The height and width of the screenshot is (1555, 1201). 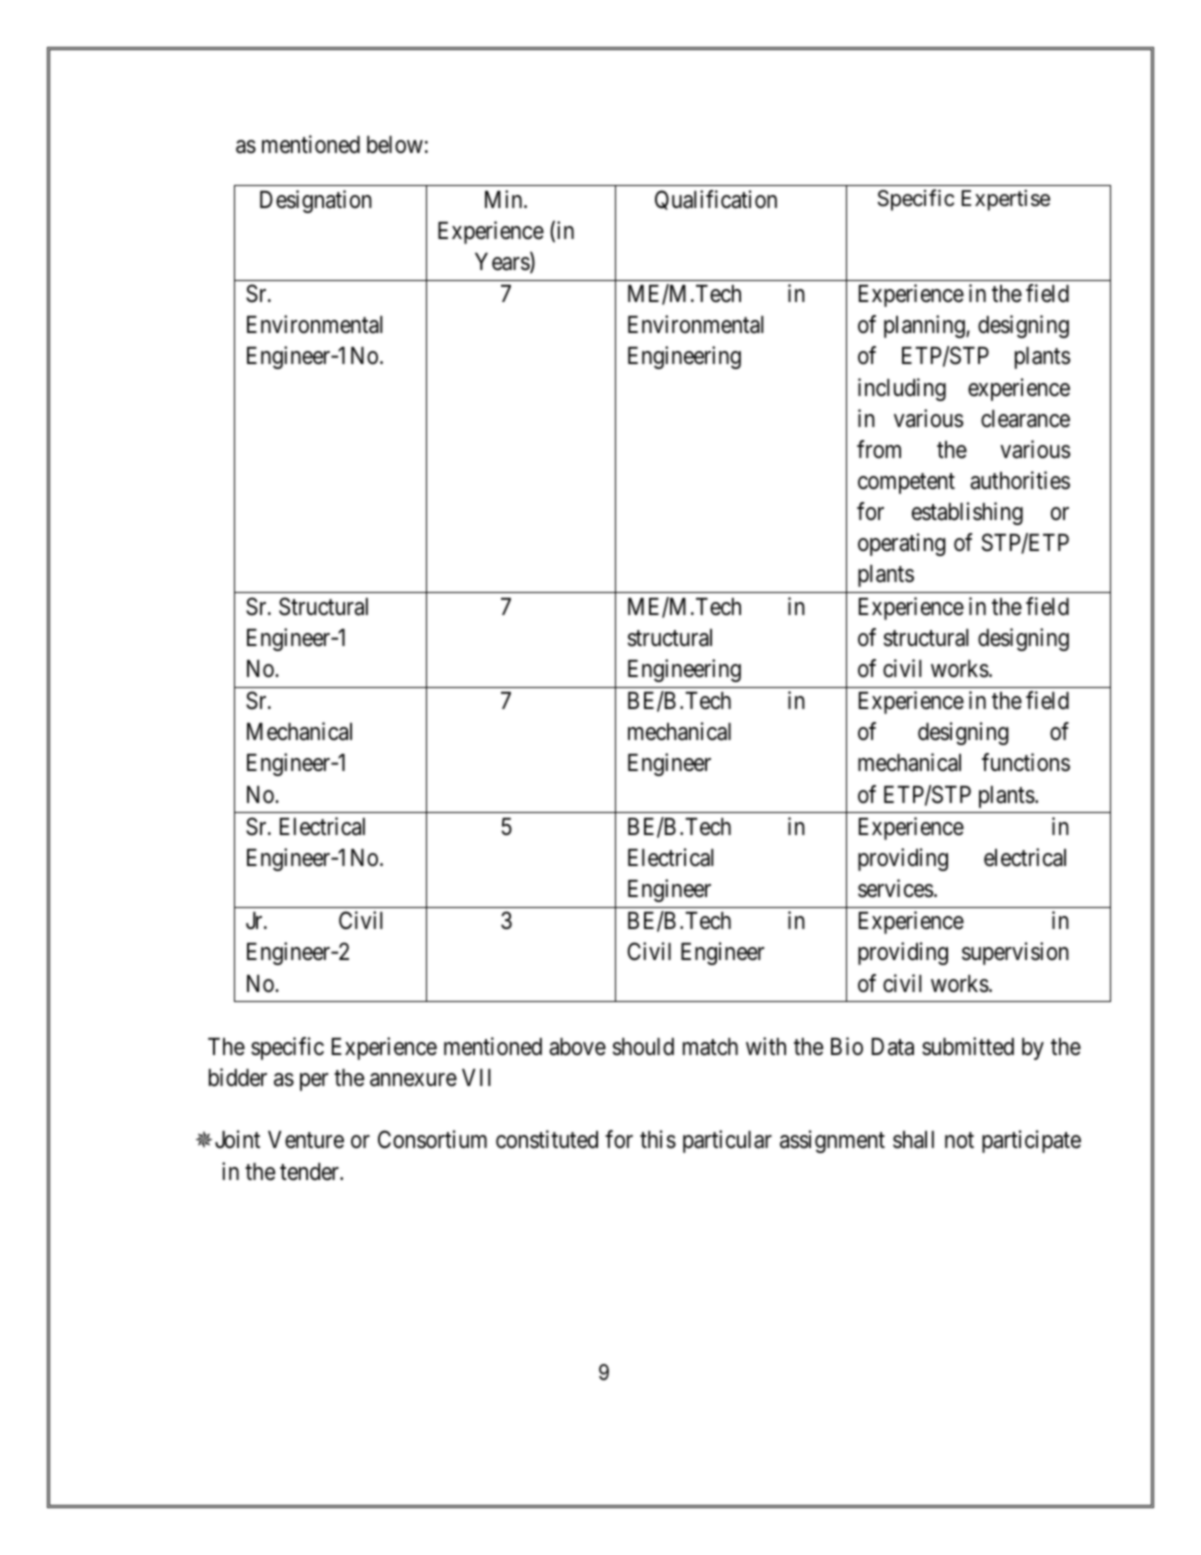 What do you see at coordinates (476, 1077) in the screenshot?
I see `VII` at bounding box center [476, 1077].
